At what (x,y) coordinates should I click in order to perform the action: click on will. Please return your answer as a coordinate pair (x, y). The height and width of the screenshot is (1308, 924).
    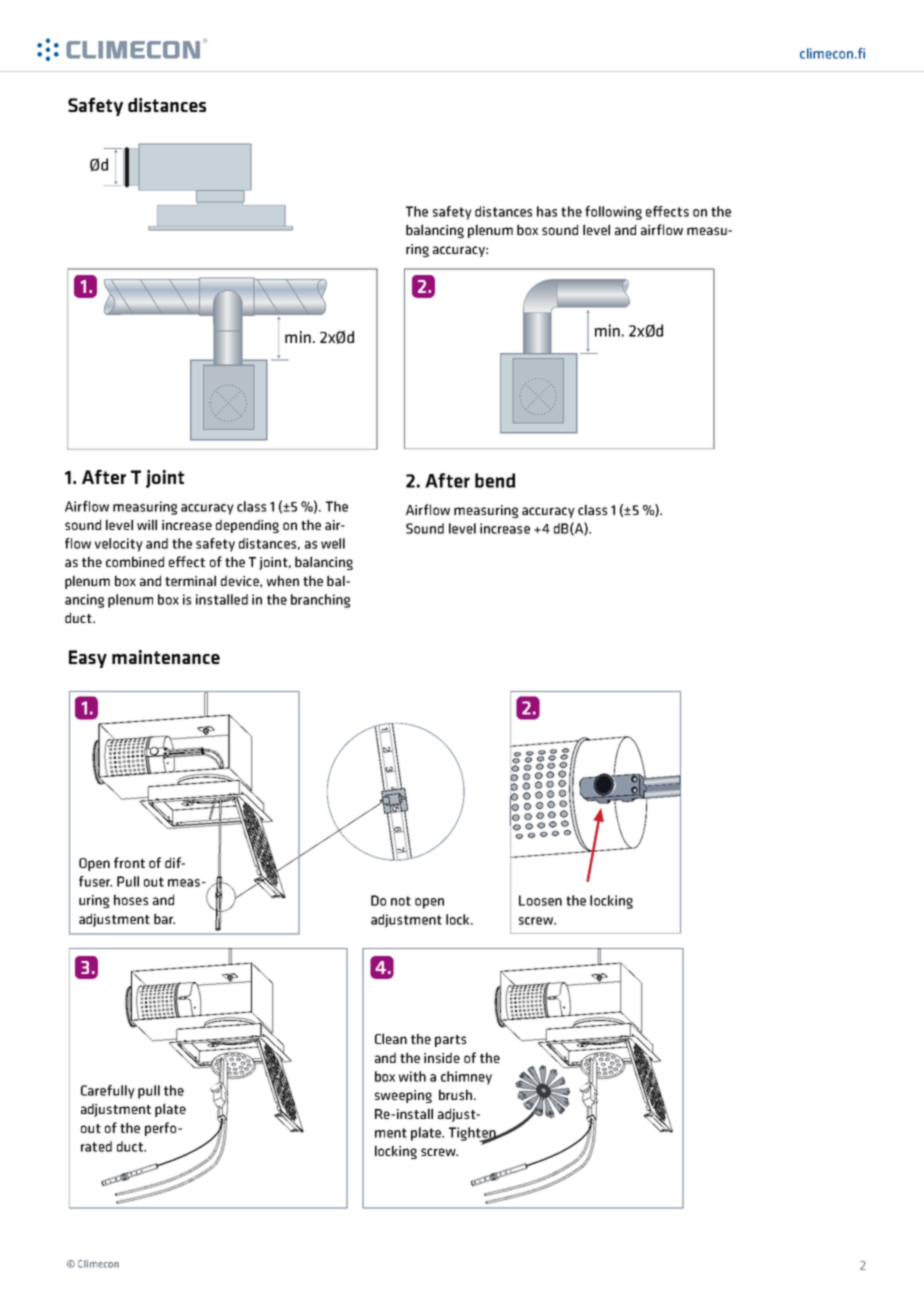
    Looking at the image, I should click on (147, 524).
